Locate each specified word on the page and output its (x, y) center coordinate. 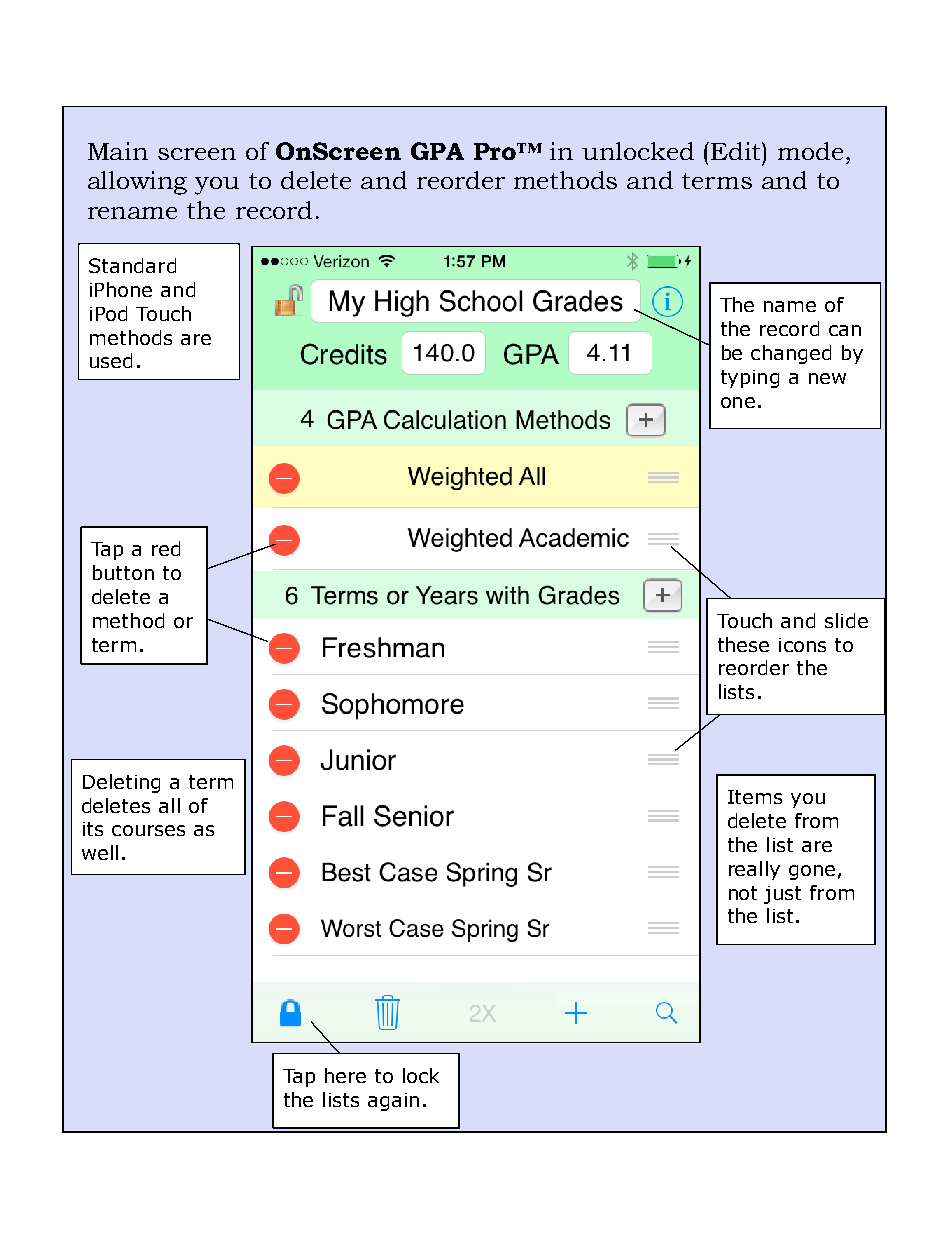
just (782, 895)
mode (810, 151)
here (345, 1075)
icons (802, 645)
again (393, 1102)
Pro (496, 151)
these (743, 644)
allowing (137, 183)
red (166, 548)
